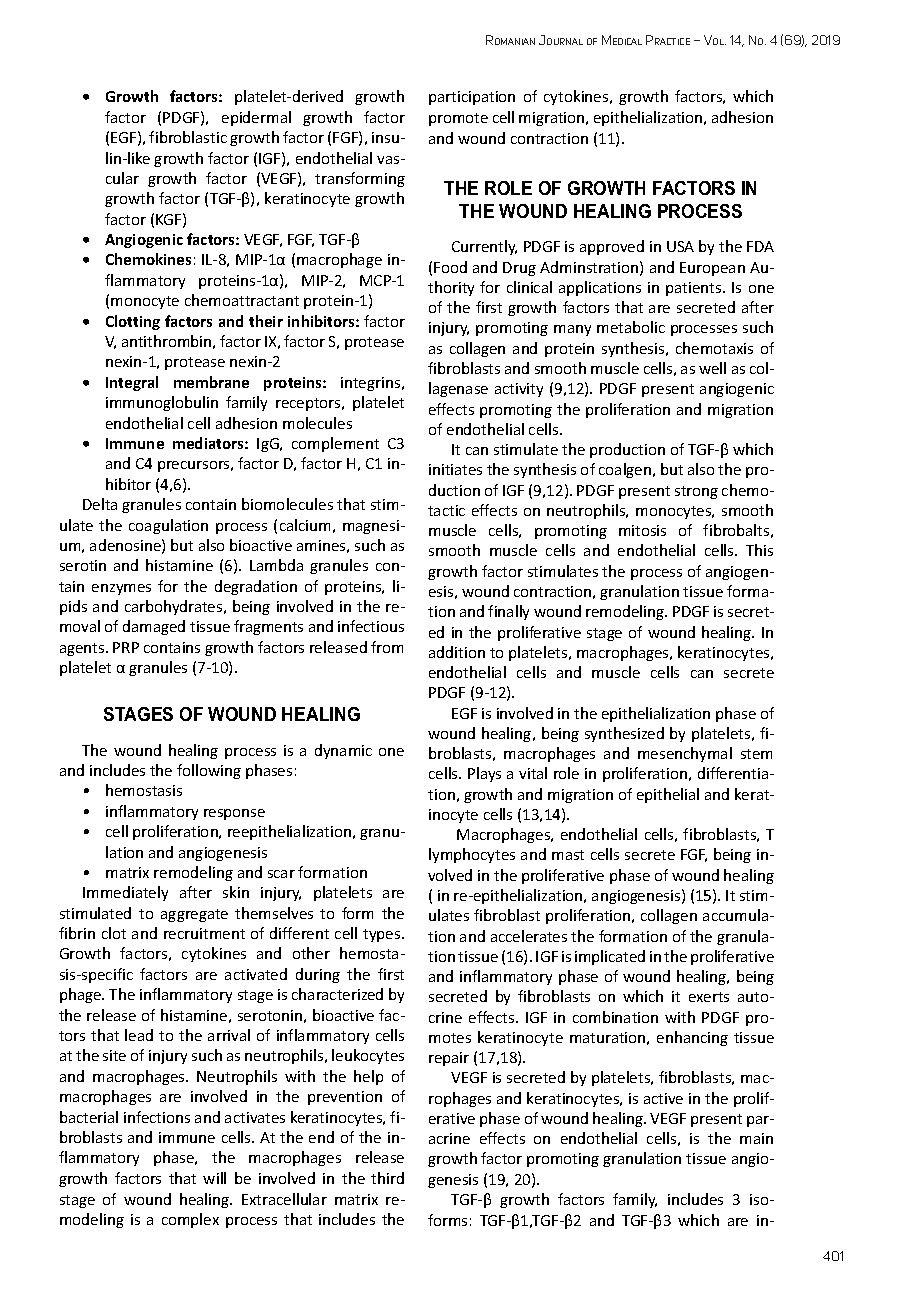 The image size is (923, 1316). What do you see at coordinates (256, 118) in the screenshot?
I see `epidermal` at bounding box center [256, 118].
